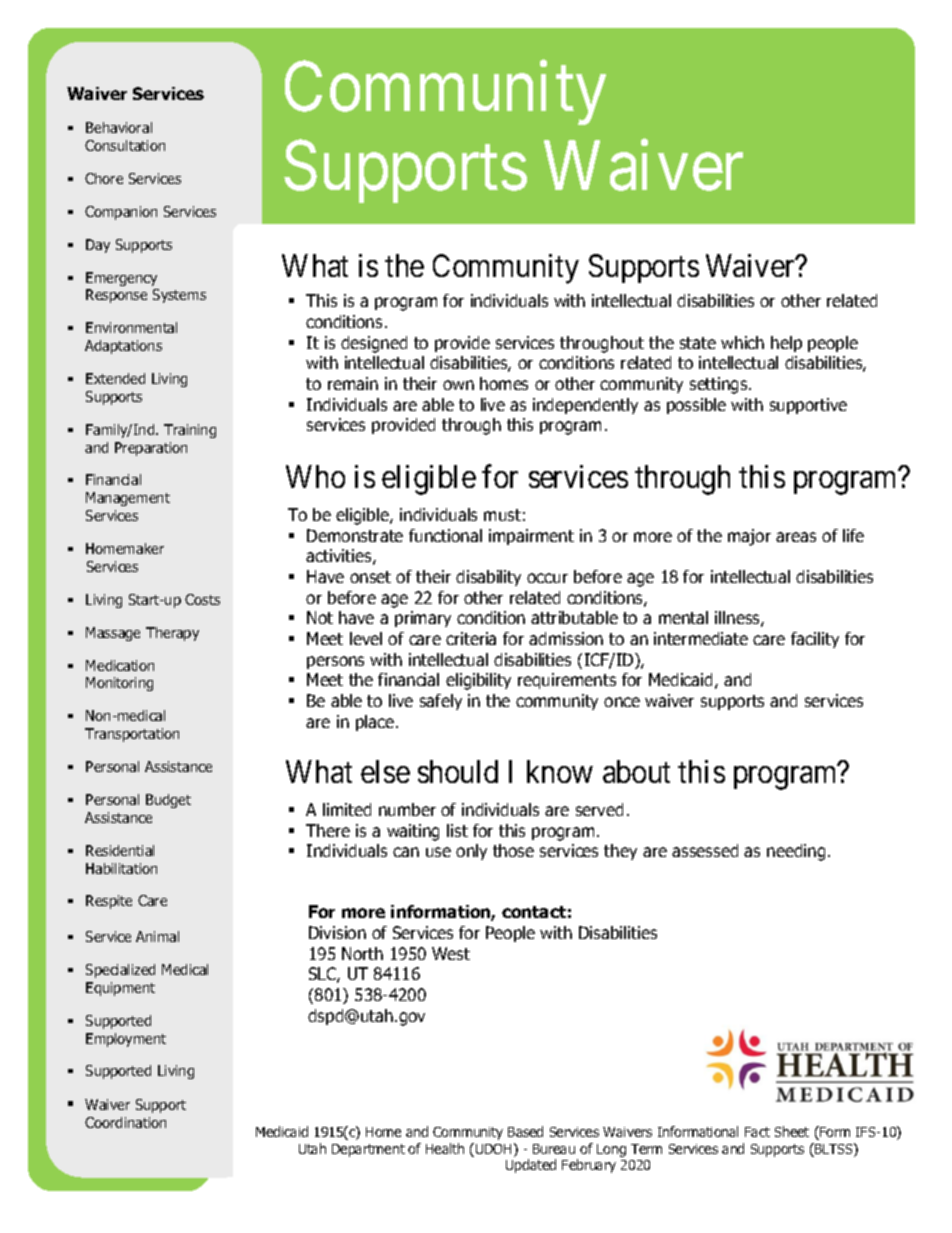  What do you see at coordinates (445, 1148) in the screenshot?
I see `Health` at bounding box center [445, 1148].
